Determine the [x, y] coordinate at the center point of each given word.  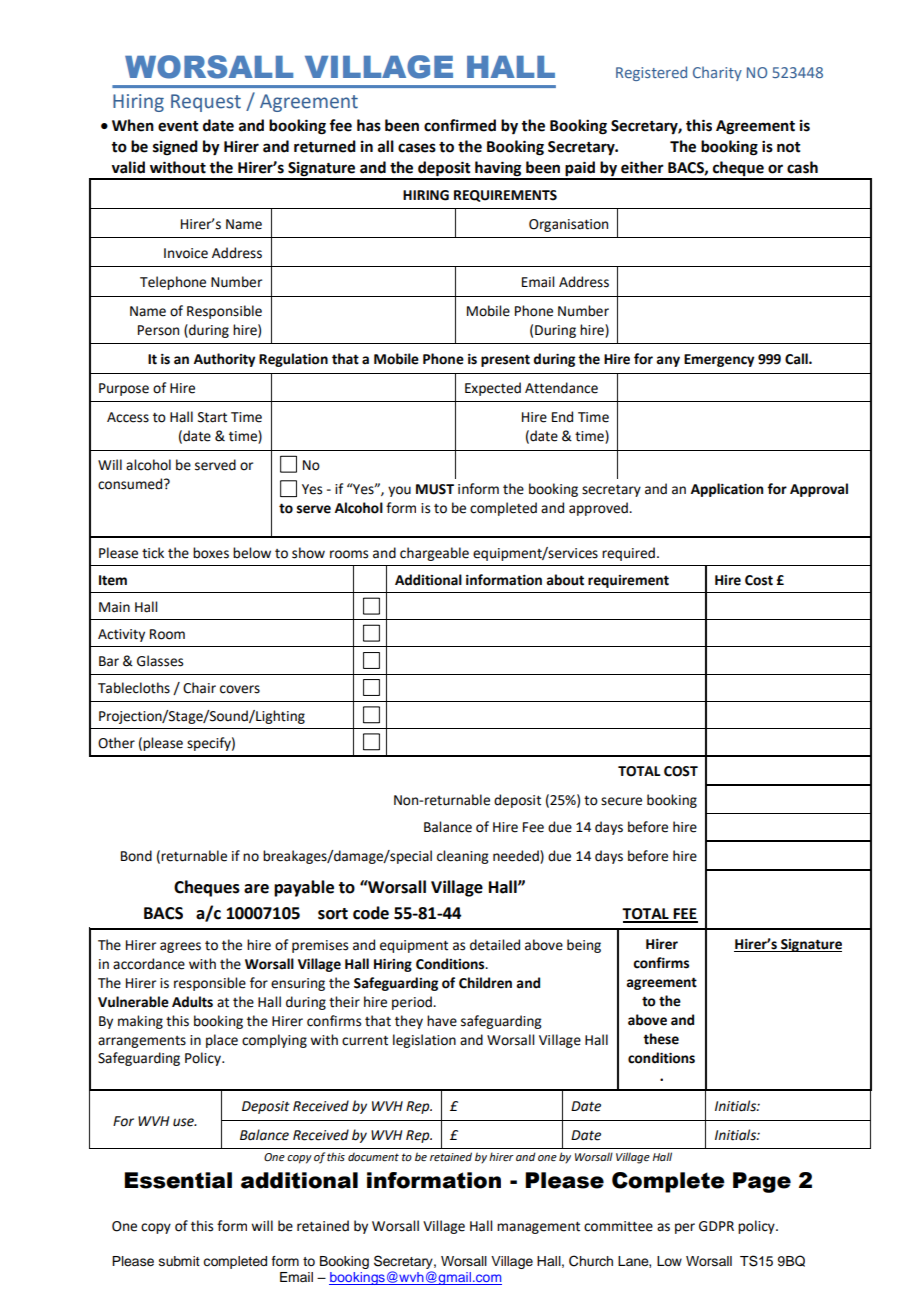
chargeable [434, 554]
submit [179, 1261]
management [538, 1228]
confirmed [460, 125]
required [628, 554]
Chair [199, 688]
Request [206, 103]
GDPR [716, 1226]
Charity [717, 73]
